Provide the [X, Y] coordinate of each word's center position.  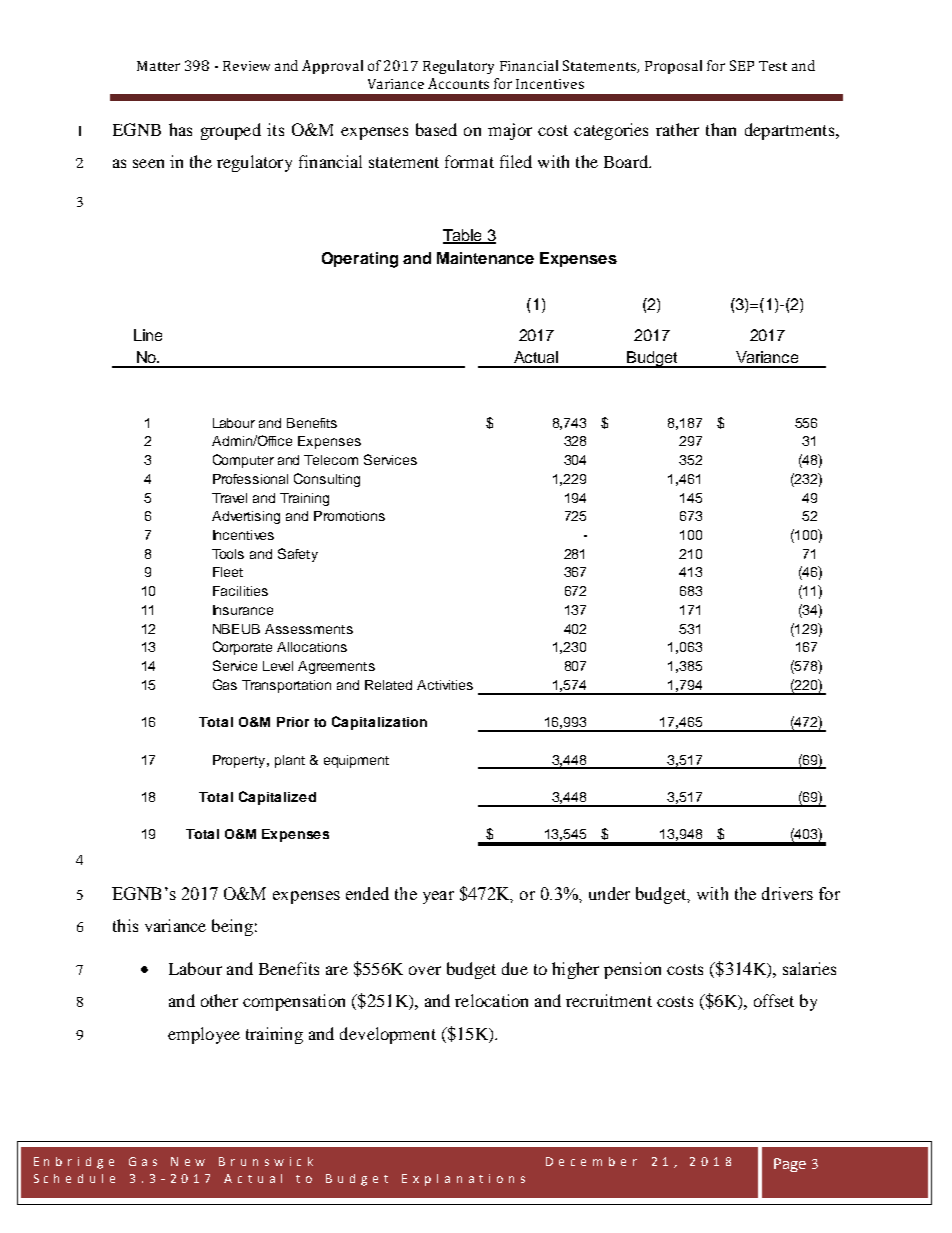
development [388, 1035]
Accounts [458, 83]
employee [204, 1035]
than [721, 129]
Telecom [331, 460]
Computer [243, 461]
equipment [356, 761]
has [180, 129]
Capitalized [277, 798]
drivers [787, 893]
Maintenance [485, 258]
